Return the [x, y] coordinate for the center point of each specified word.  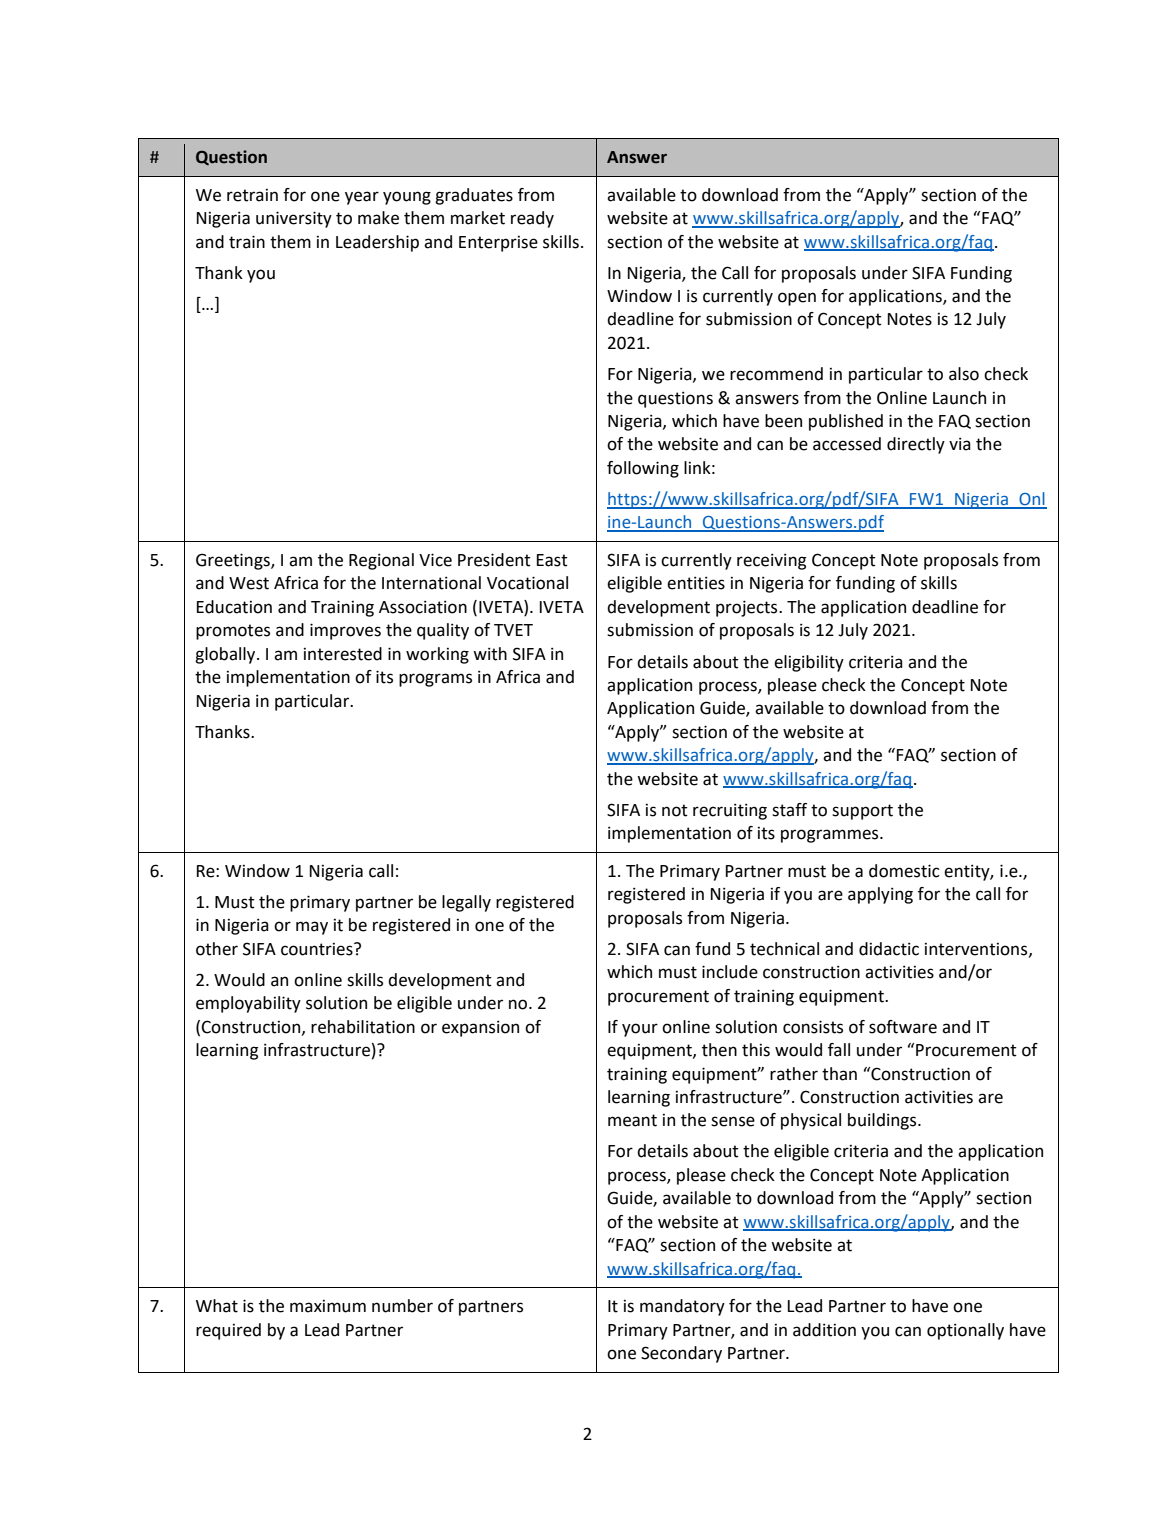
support [862, 812]
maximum [328, 1306]
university [294, 219]
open [797, 299]
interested [343, 654]
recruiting [730, 811]
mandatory [682, 1307]
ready [532, 219]
